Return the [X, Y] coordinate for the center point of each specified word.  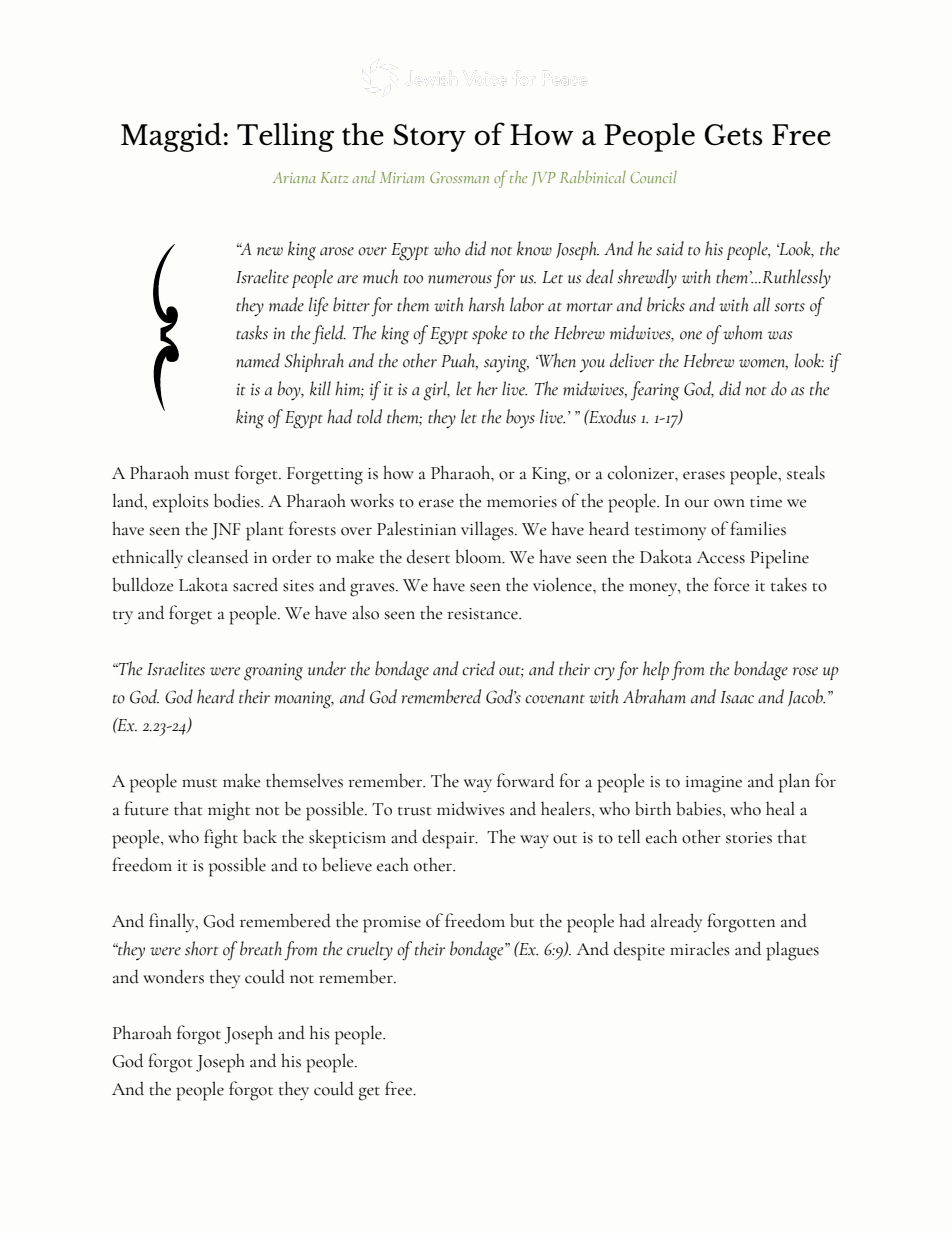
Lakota [203, 584]
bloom [479, 556]
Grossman [459, 177]
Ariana [294, 177]
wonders [173, 976]
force [732, 584]
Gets [734, 135]
